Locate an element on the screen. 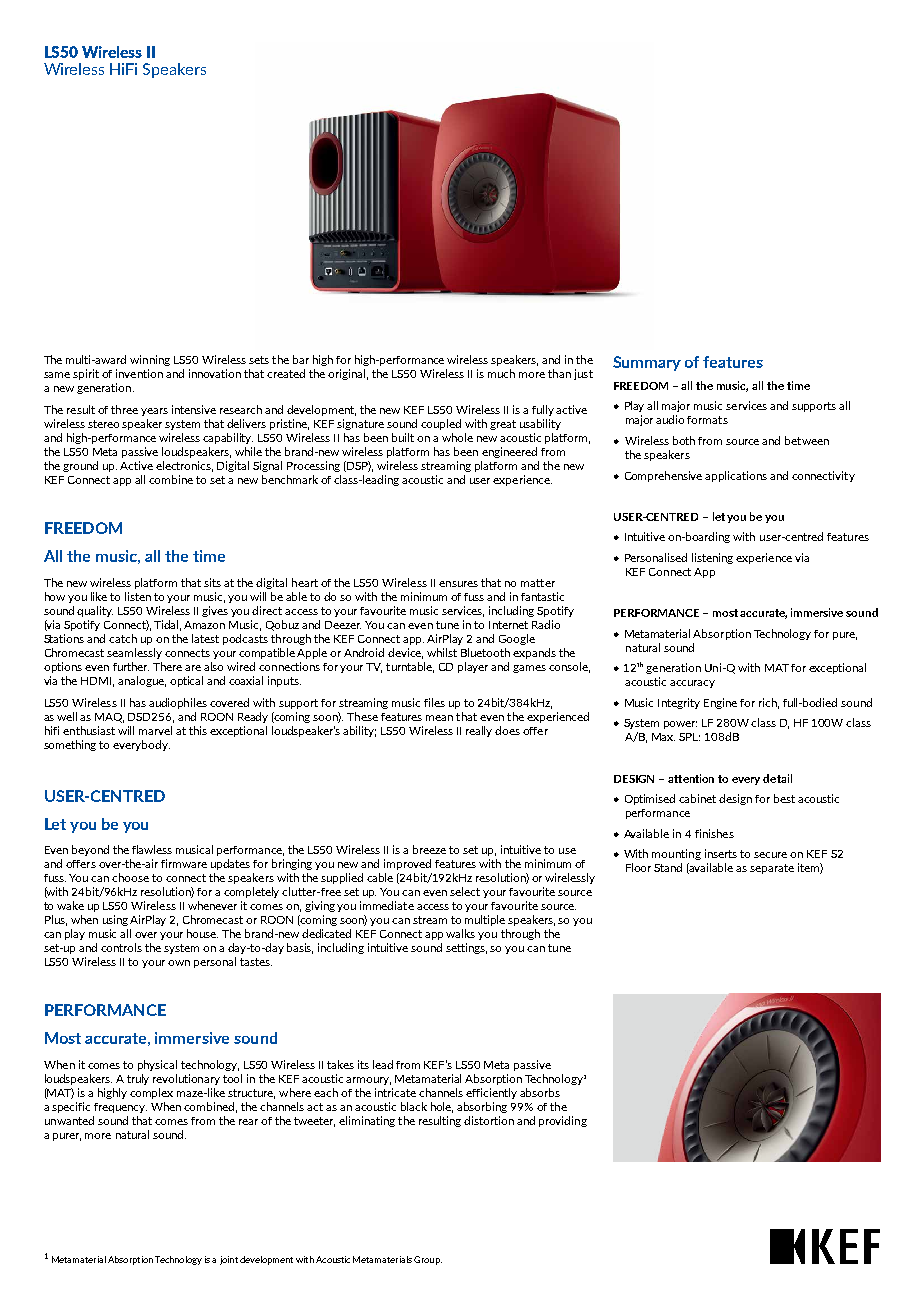  invention is located at coordinates (139, 373).
